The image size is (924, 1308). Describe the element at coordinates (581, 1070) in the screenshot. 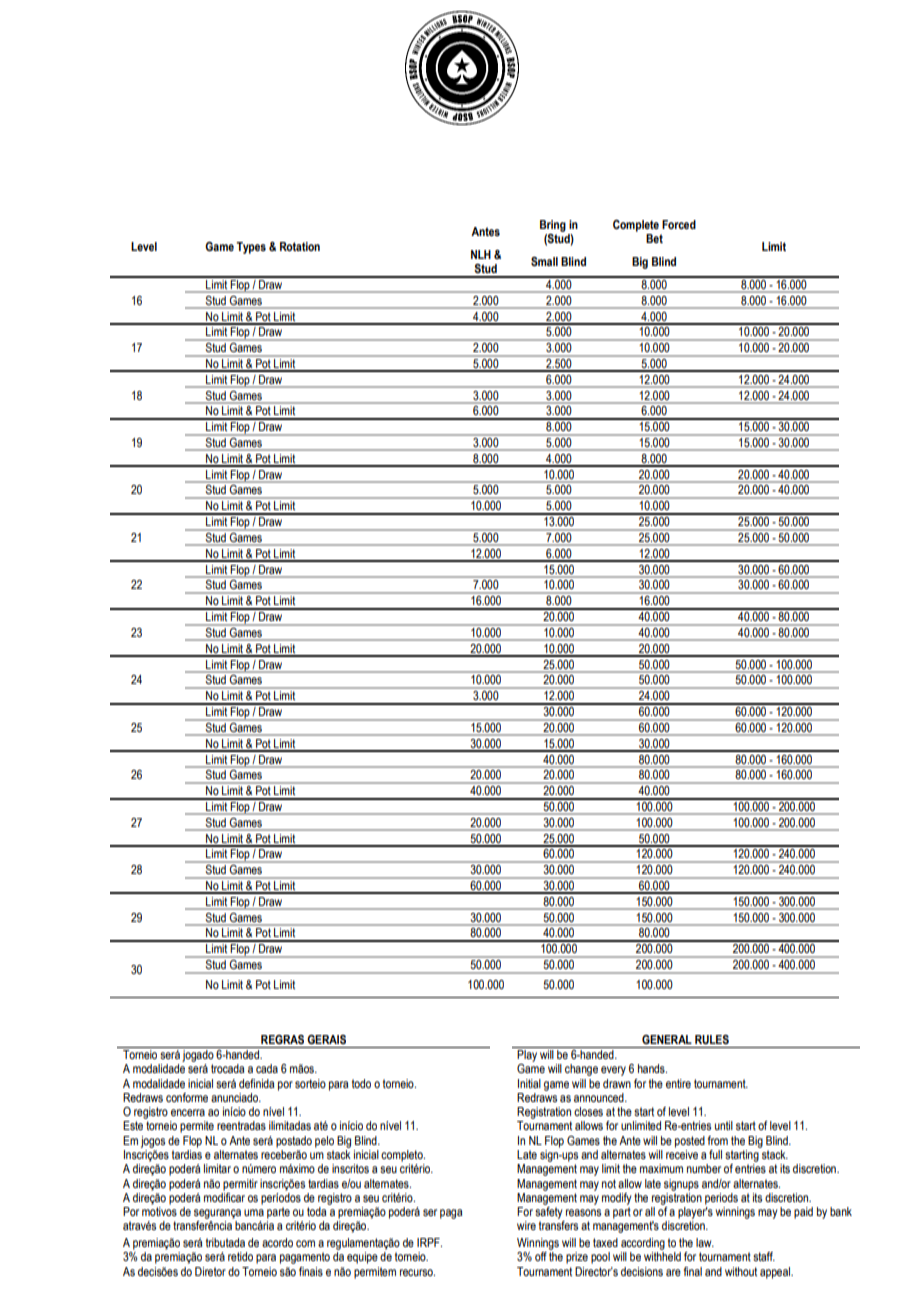

I see `change` at that location.
